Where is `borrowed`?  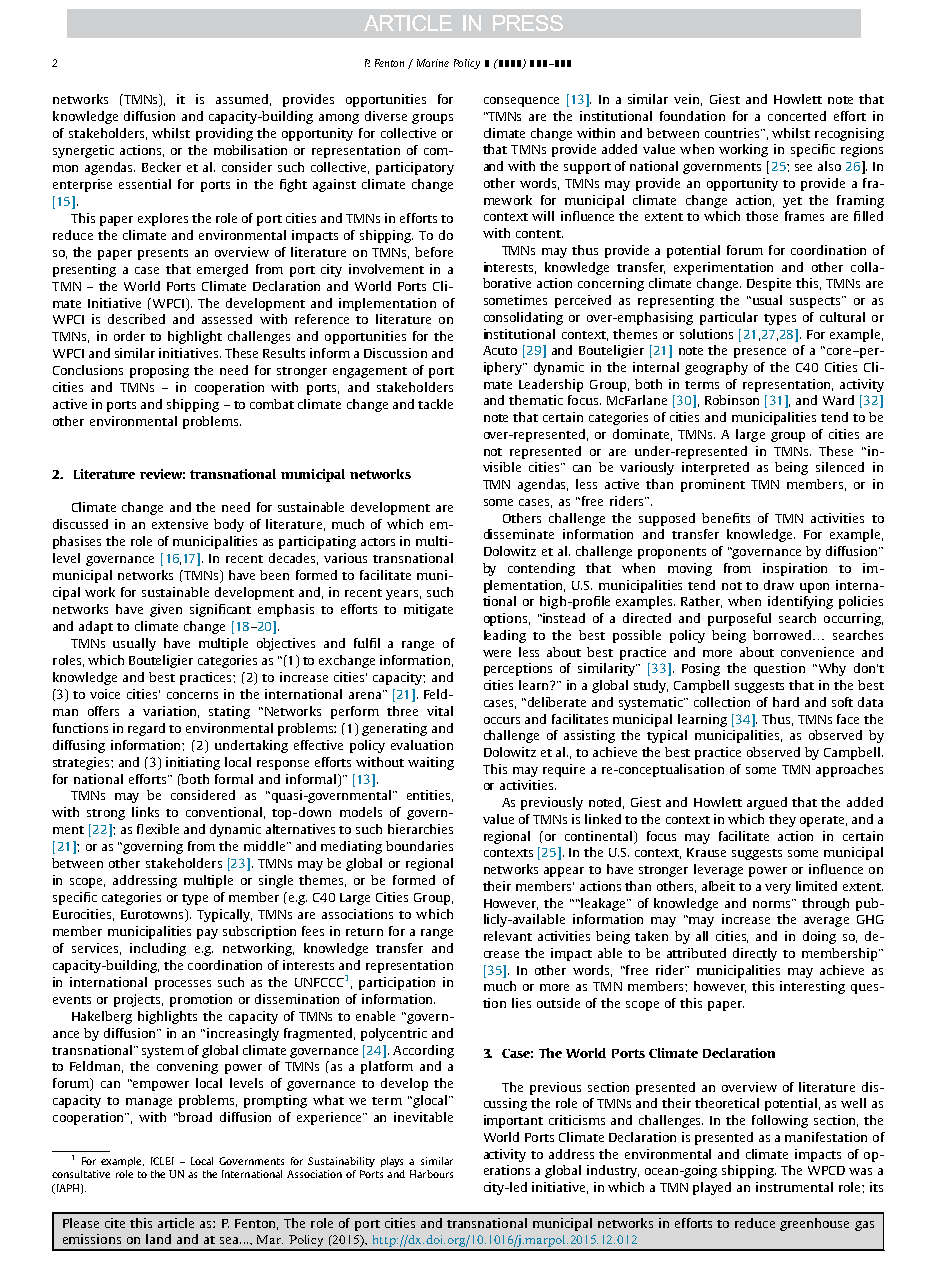
borrowed is located at coordinates (783, 635).
